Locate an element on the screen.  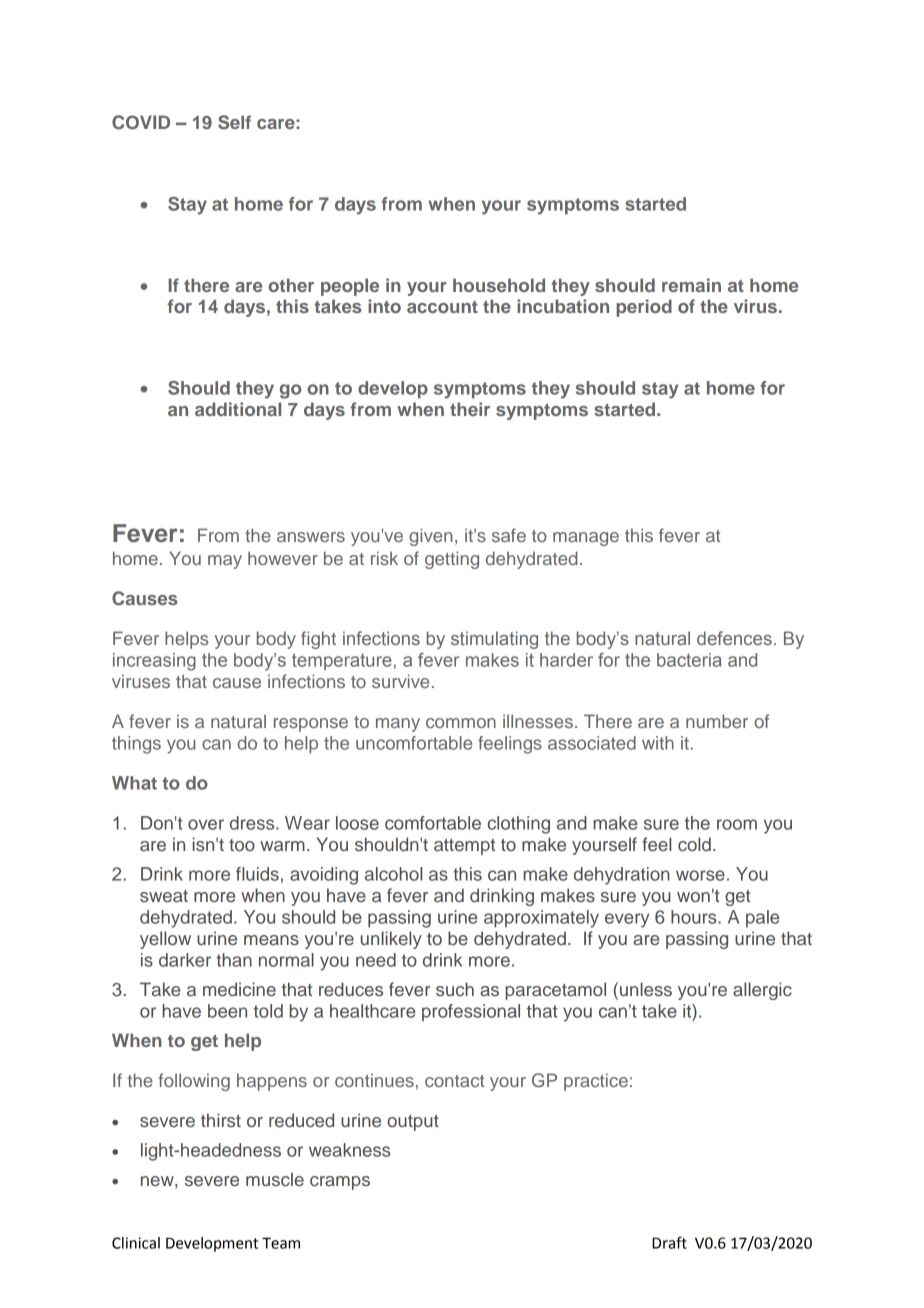
bacteria is located at coordinates (689, 660).
